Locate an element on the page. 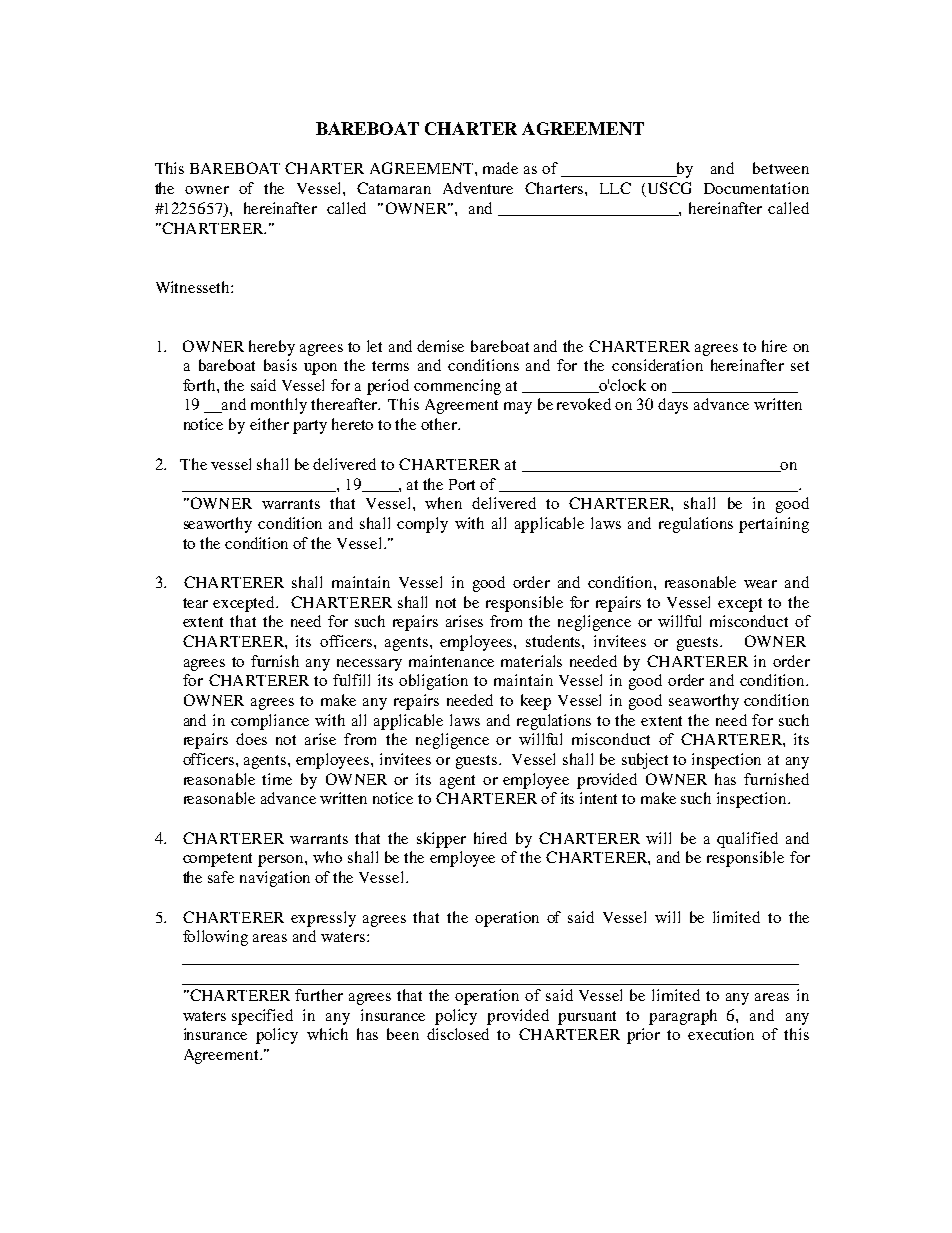  Catamaran is located at coordinates (394, 188).
